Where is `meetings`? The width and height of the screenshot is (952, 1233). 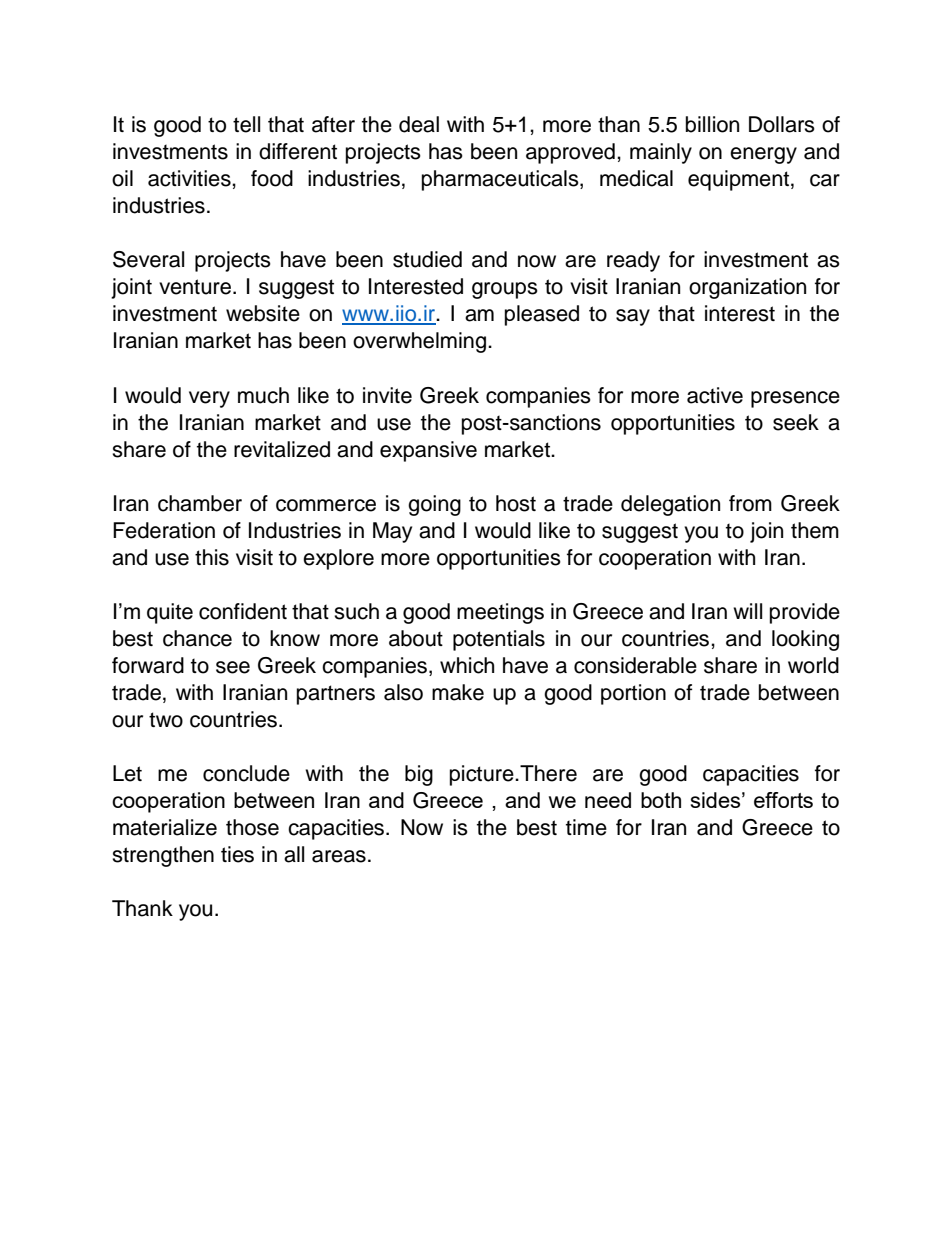 meetings is located at coordinates (500, 613).
